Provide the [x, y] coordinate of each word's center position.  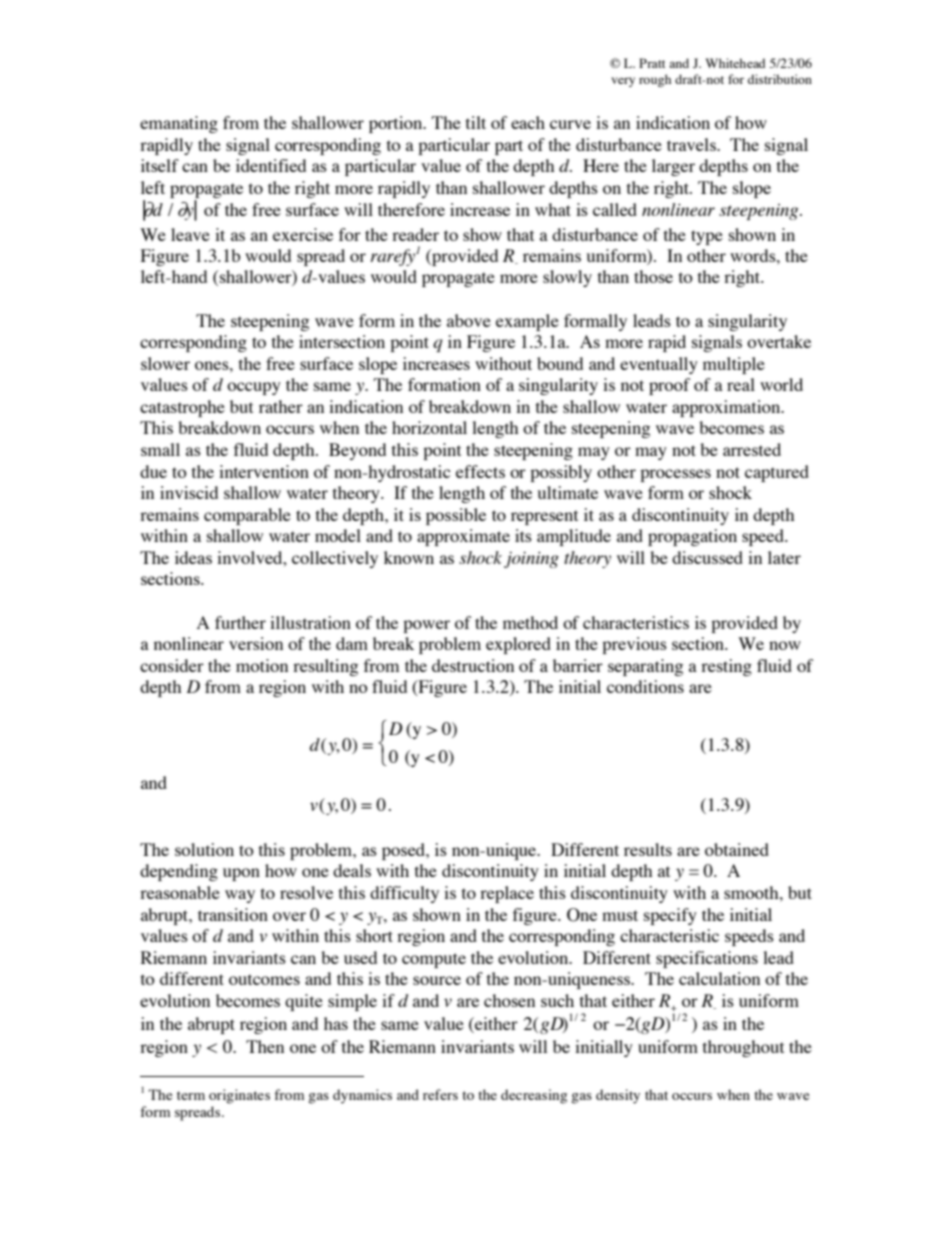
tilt [476, 122]
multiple [734, 365]
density [618, 1096]
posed [405, 851]
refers [440, 1094]
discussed [707, 557]
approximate [463, 537]
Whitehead [735, 63]
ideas [193, 557]
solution [204, 849]
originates [239, 1096]
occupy [254, 388]
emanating [179, 124]
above [469, 320]
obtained [737, 849]
